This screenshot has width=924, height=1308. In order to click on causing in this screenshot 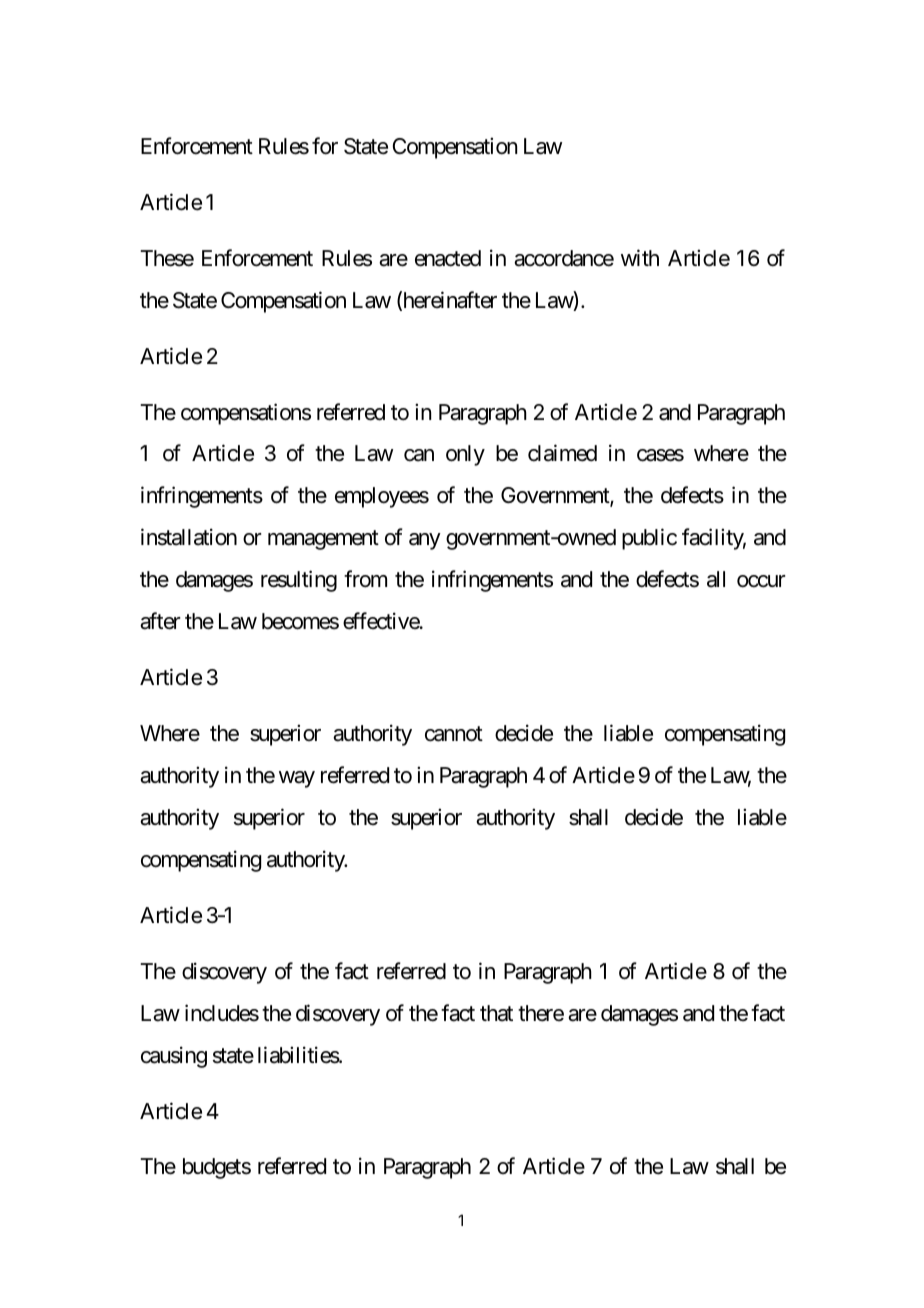, I will do `click(174, 1057)`.
